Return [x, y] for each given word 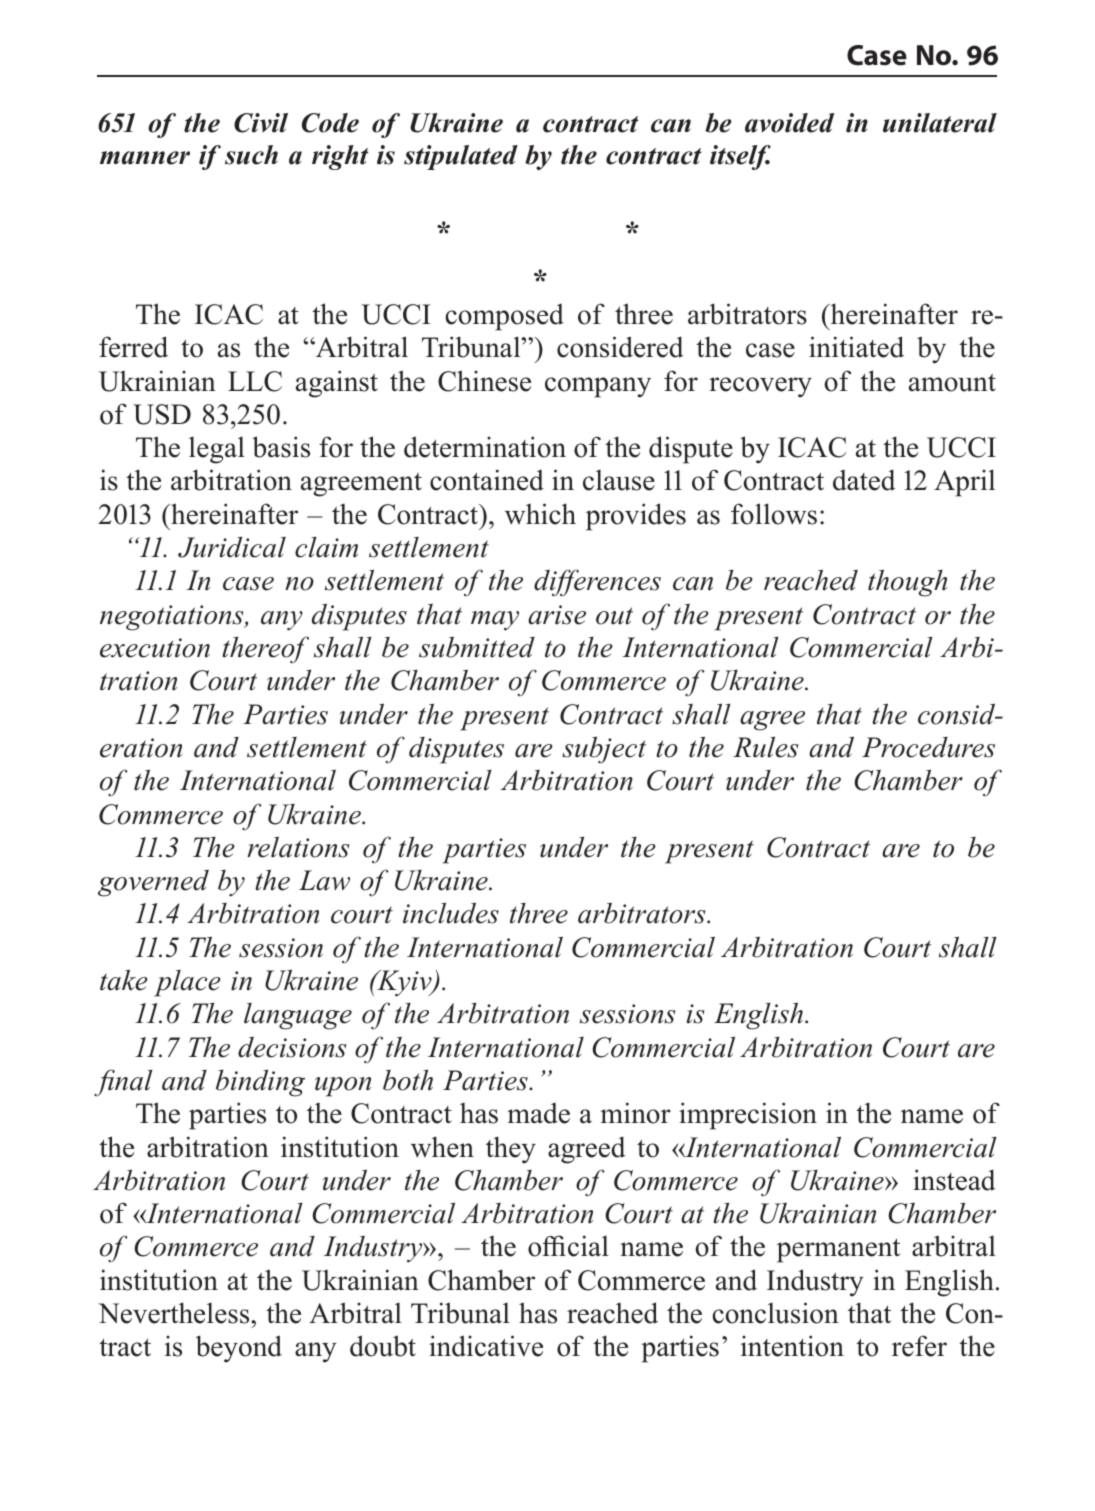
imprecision [748, 1116]
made [538, 1113]
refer [919, 1346]
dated [864, 480]
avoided [789, 123]
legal [217, 450]
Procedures [928, 747]
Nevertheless [175, 1313]
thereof [265, 650]
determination [485, 447]
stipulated [461, 157]
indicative [486, 1346]
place [187, 983]
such [251, 155]
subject [604, 750]
